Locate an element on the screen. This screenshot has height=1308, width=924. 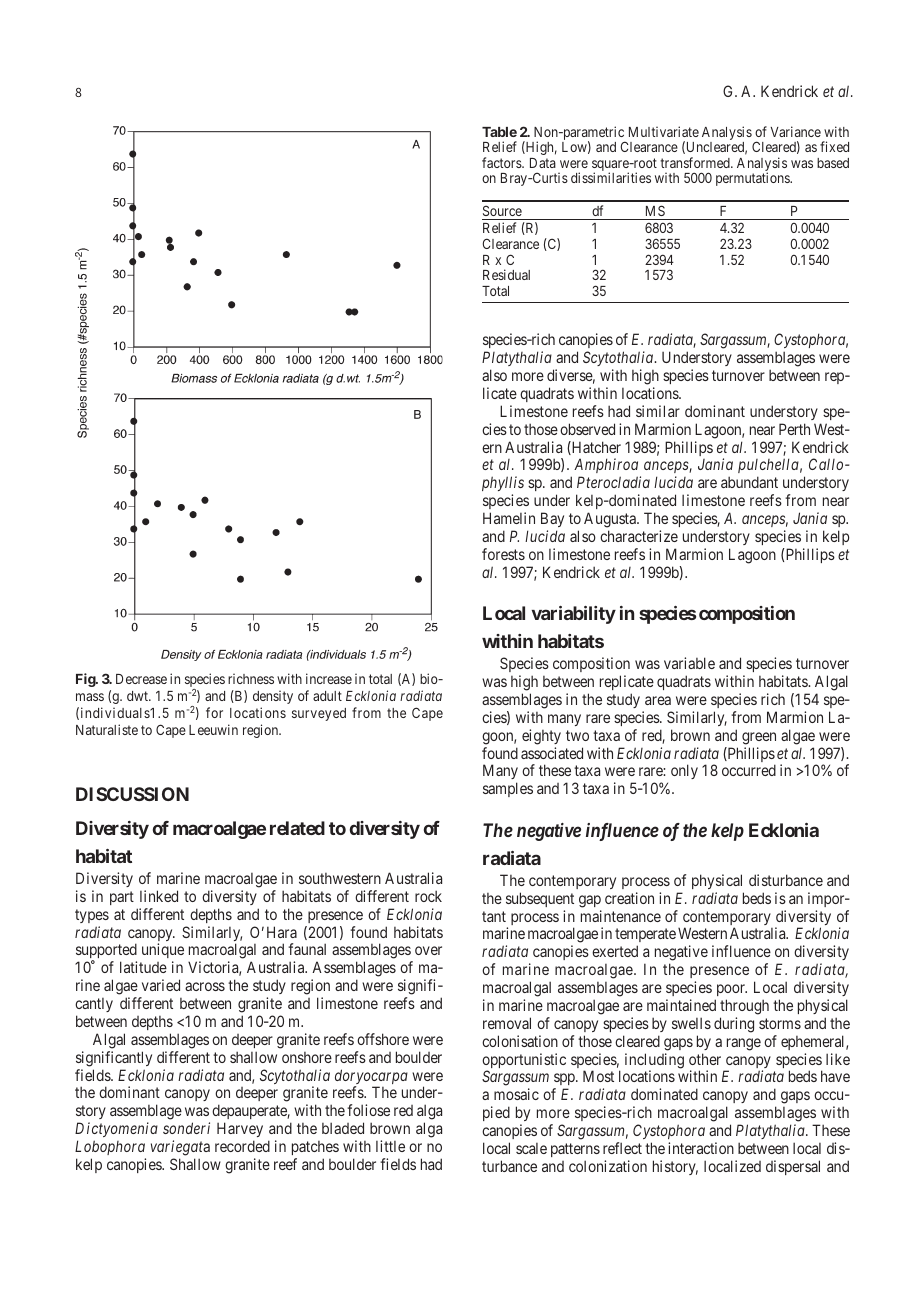
Table is located at coordinates (499, 132).
